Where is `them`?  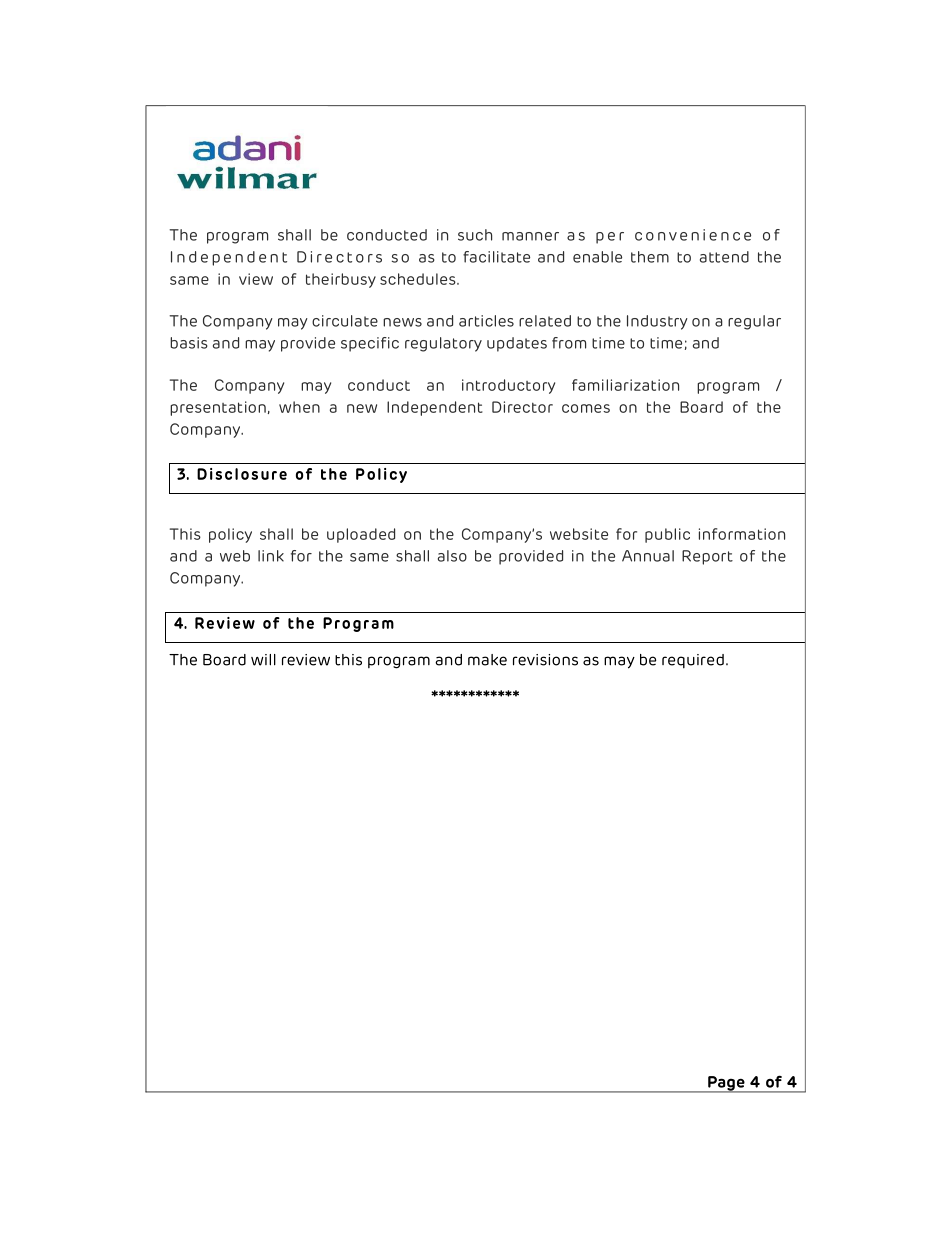
them is located at coordinates (650, 257).
